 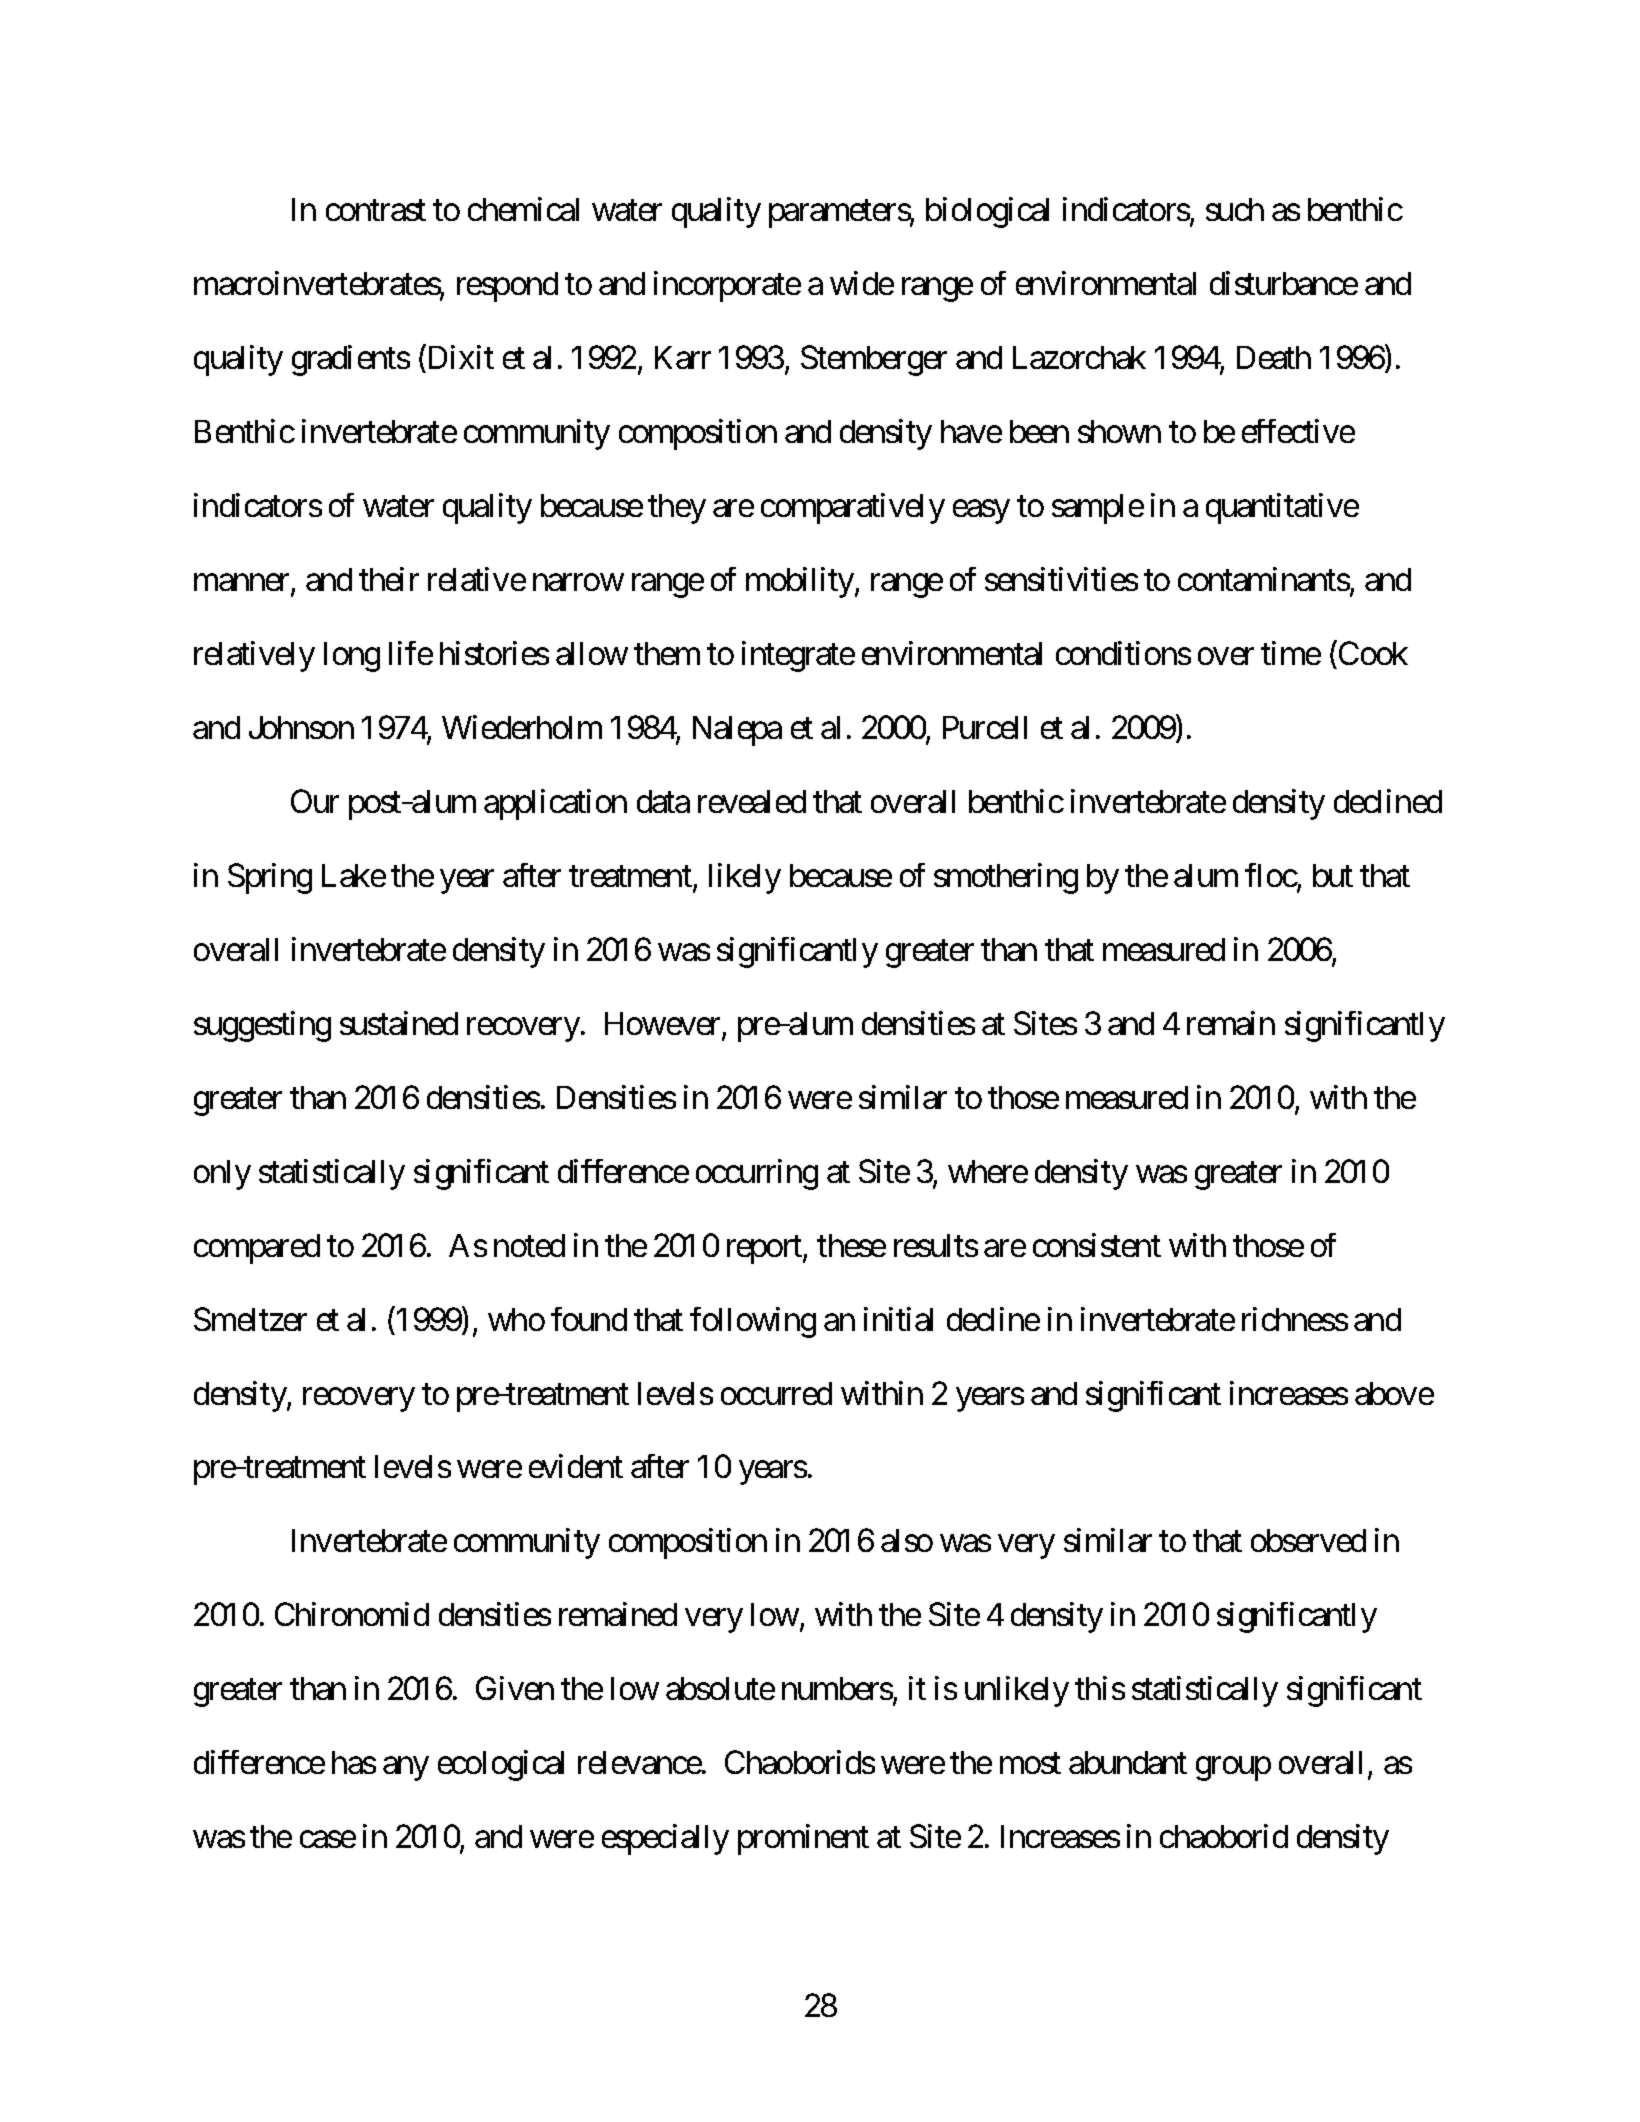 What do you see at coordinates (765, 1250) in the screenshot?
I see `report` at bounding box center [765, 1250].
